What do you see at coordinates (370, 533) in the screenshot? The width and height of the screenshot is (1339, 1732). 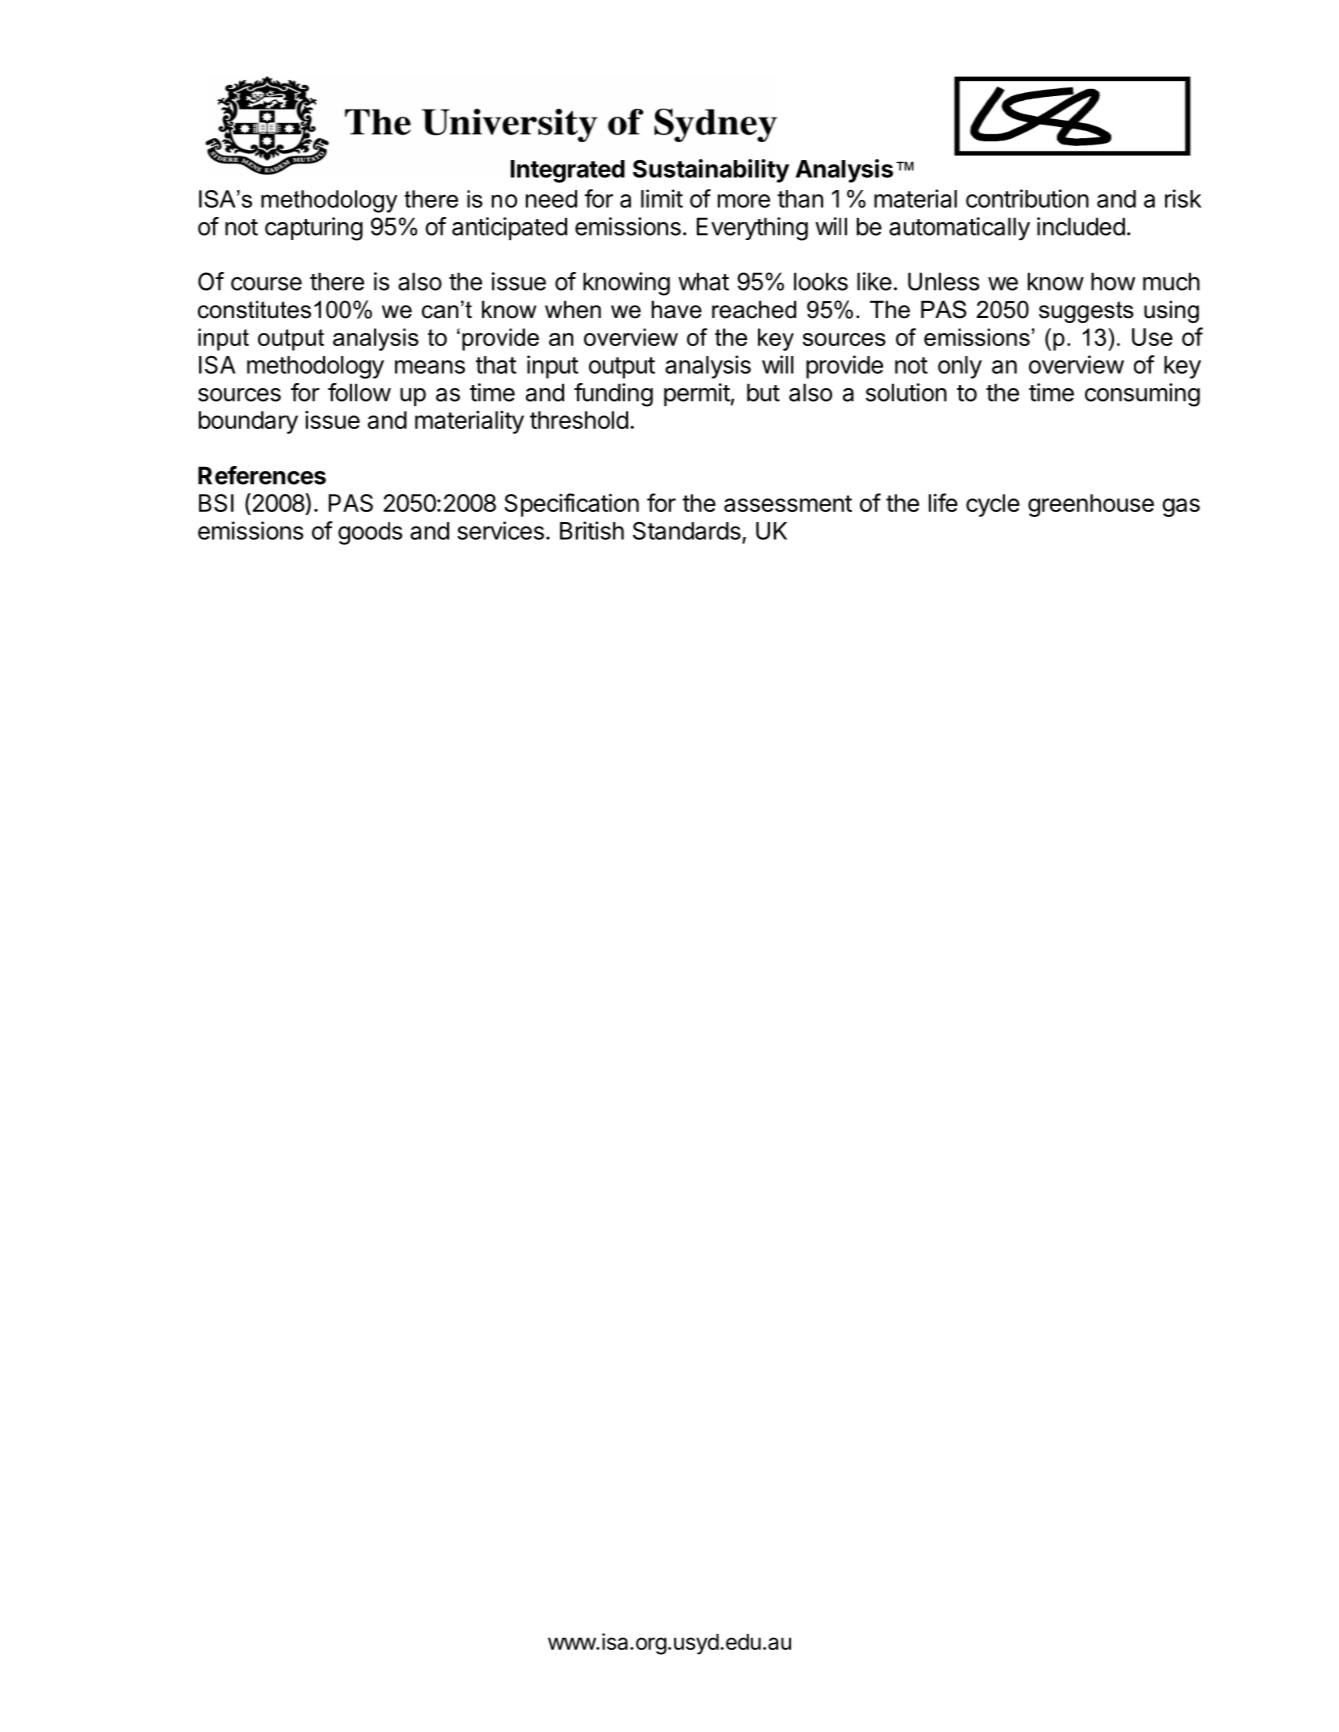 I see `goods` at bounding box center [370, 533].
